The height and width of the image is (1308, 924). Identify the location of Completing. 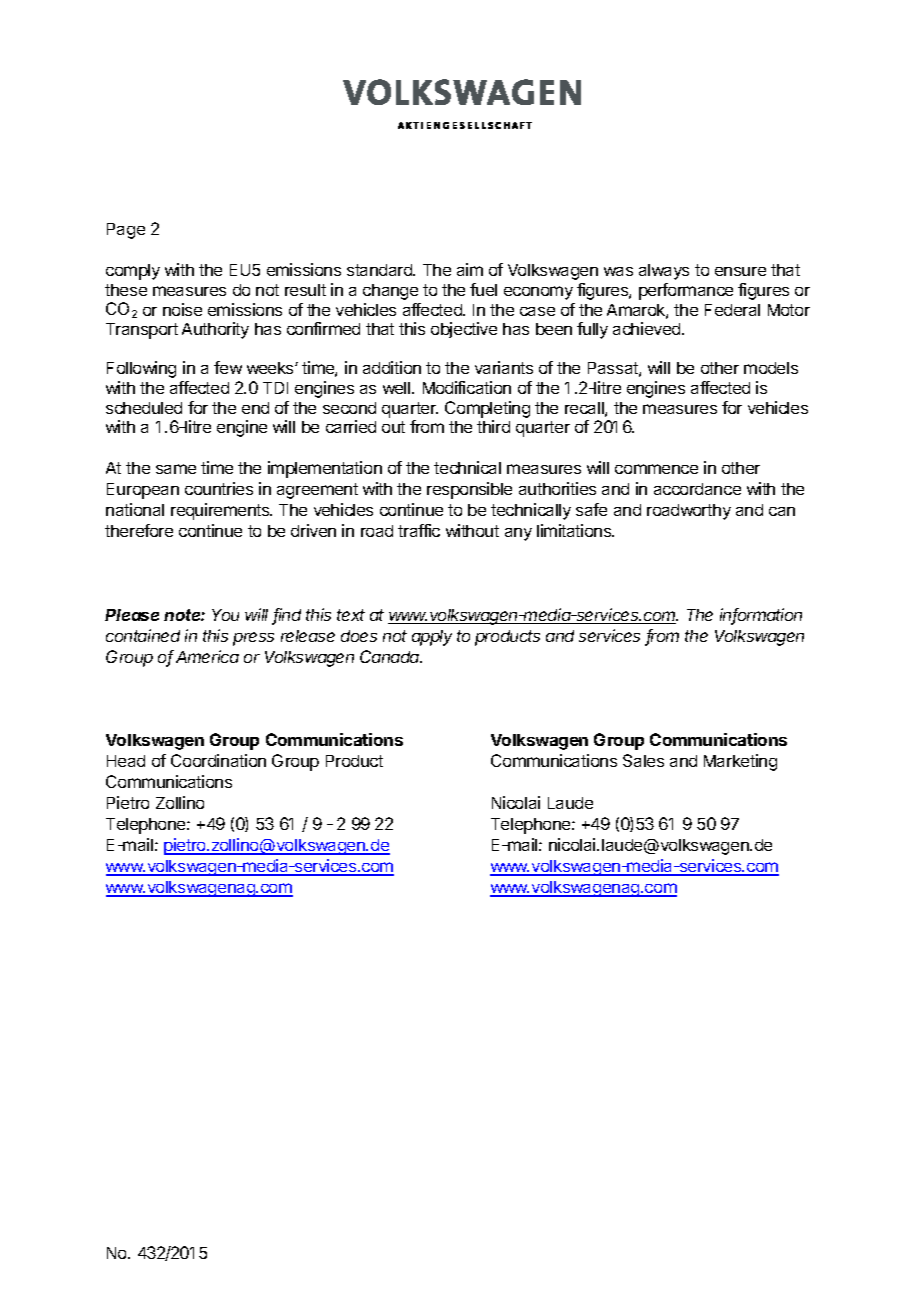
(487, 409).
